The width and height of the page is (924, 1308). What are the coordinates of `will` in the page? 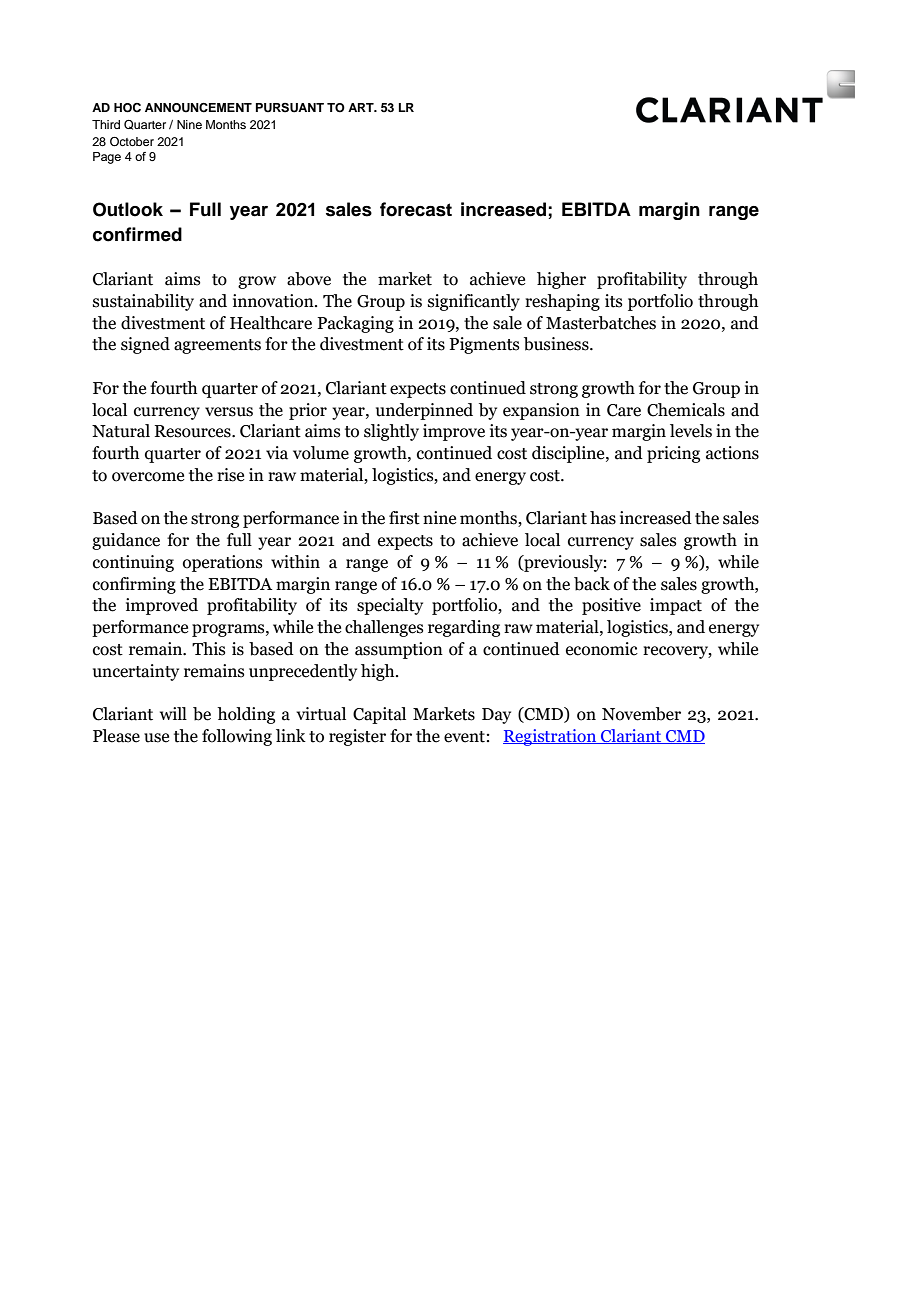 It's located at (173, 713).
